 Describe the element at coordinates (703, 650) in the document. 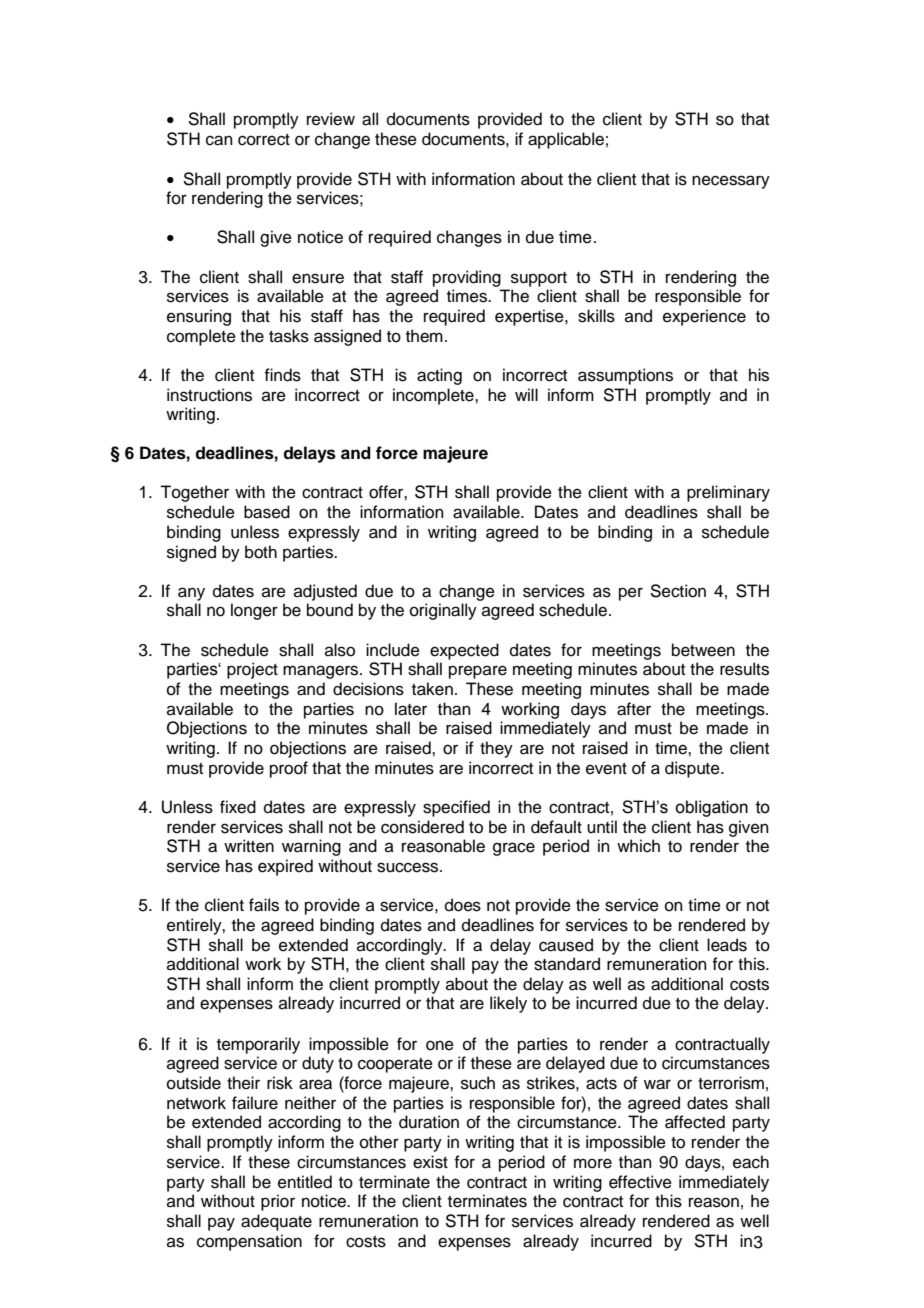

I see `between` at that location.
